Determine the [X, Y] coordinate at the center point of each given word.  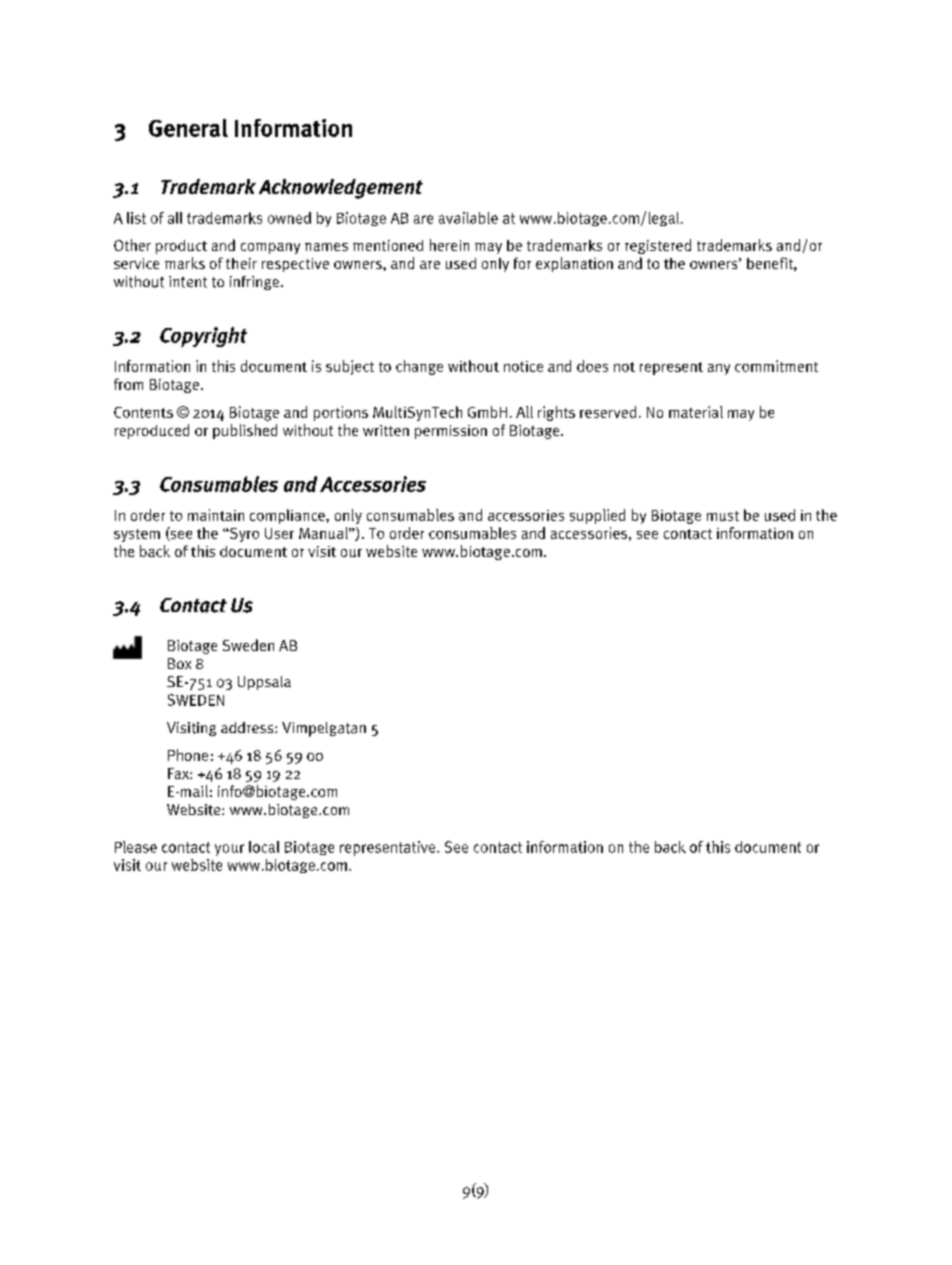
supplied [597, 516]
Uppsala [264, 683]
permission [451, 432]
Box [179, 663]
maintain [216, 515]
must [723, 516]
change [419, 367]
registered [658, 246]
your [229, 850]
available [468, 218]
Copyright [203, 337]
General [188, 128]
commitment [776, 366]
